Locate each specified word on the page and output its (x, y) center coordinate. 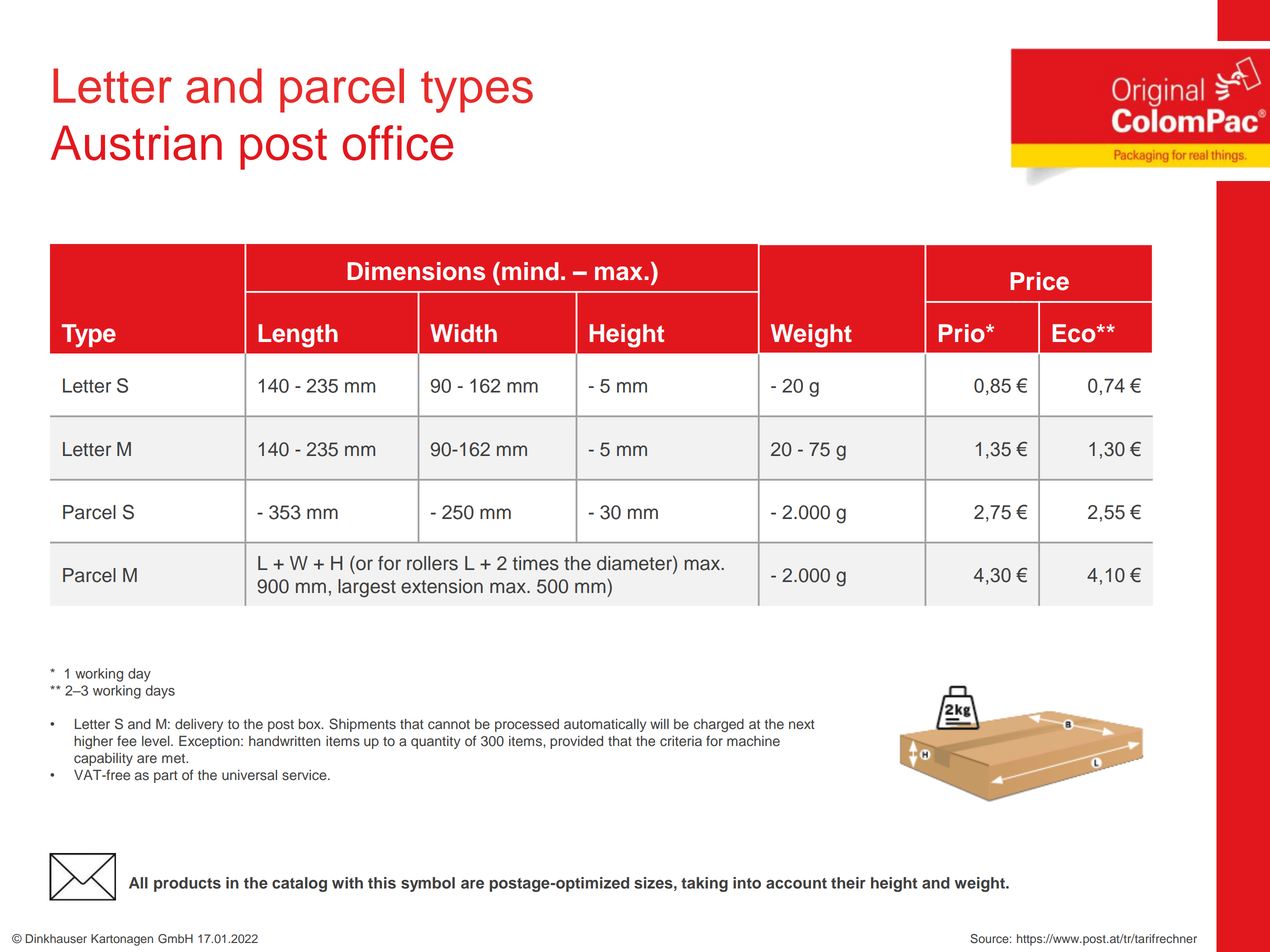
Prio (963, 333)
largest (367, 588)
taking (704, 884)
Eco (1075, 333)
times (536, 563)
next (802, 724)
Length (298, 336)
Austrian (136, 143)
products (187, 884)
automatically (605, 725)
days (160, 692)
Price (1039, 281)
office (398, 143)
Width (463, 333)
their (848, 883)
